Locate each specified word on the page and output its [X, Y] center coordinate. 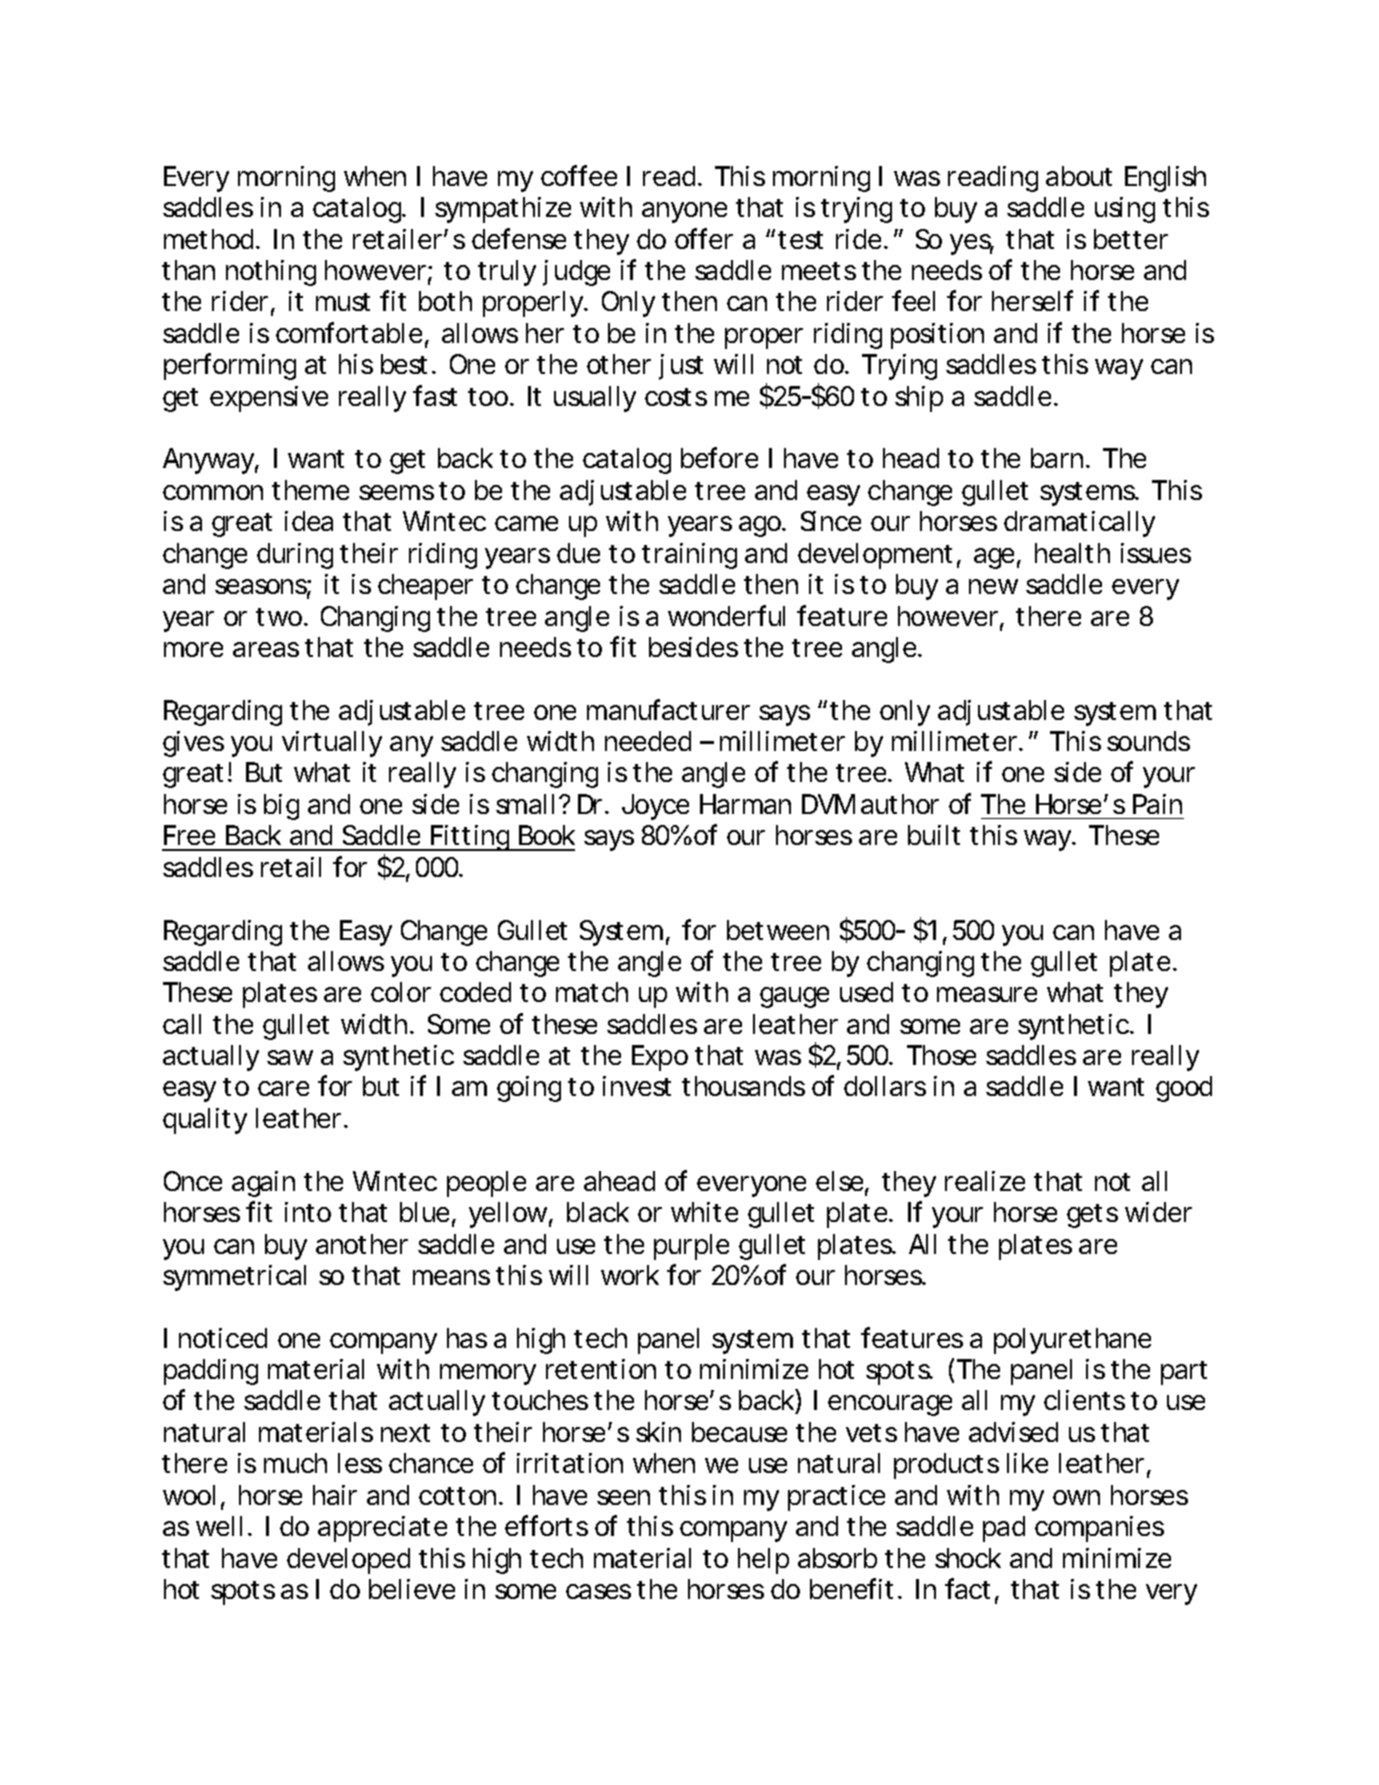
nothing [271, 273]
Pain [1157, 804]
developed [348, 1561]
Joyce [655, 807]
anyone [684, 212]
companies [1099, 1529]
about [1079, 176]
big [281, 807]
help [763, 1561]
